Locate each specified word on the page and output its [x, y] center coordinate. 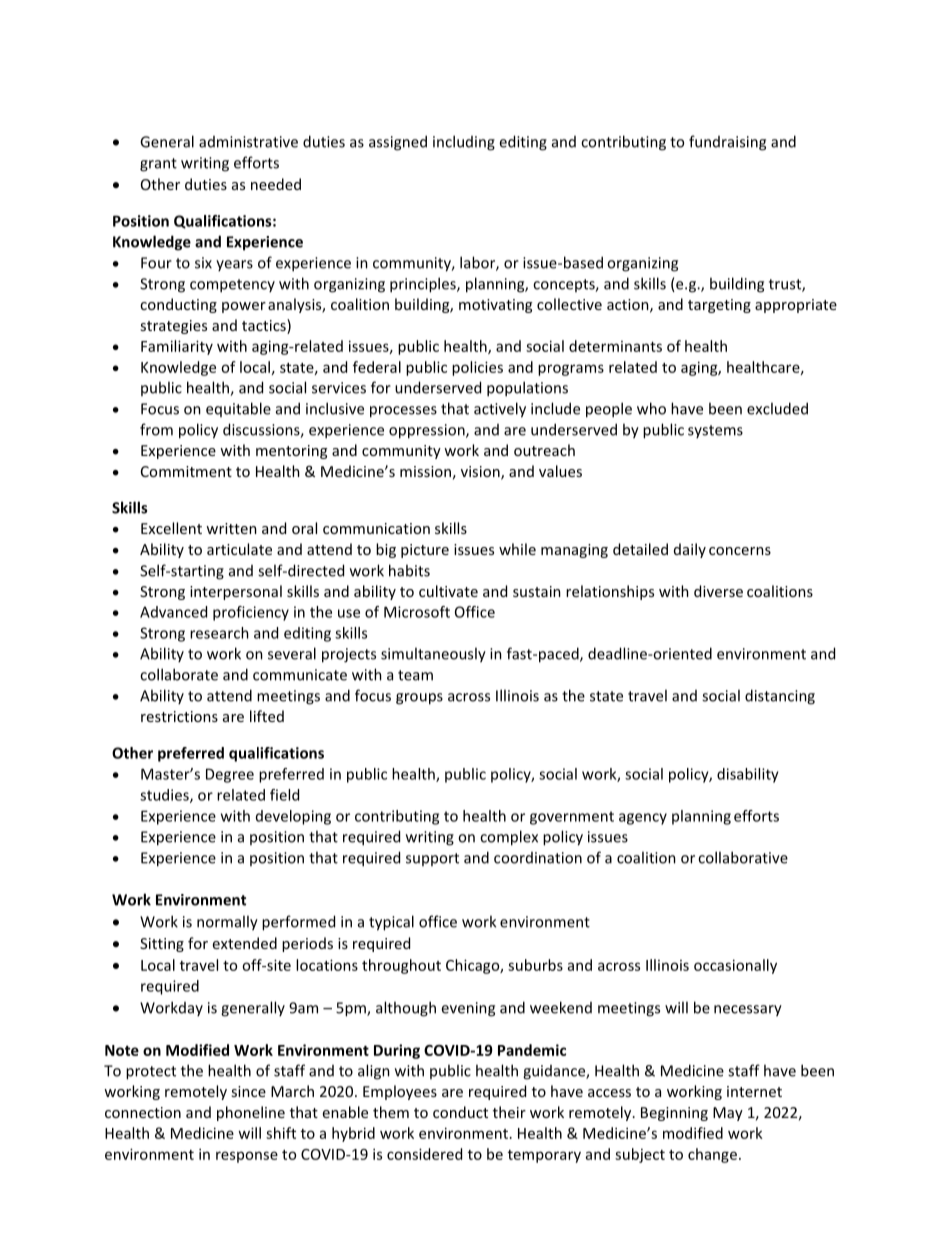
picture [425, 551]
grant [158, 165]
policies [477, 368]
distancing [780, 697]
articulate [239, 549]
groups [419, 699]
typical [391, 923]
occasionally [735, 966]
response [247, 1157]
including [464, 143]
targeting [719, 306]
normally [227, 923]
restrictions [179, 716]
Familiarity [177, 347]
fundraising [727, 143]
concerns [740, 551]
